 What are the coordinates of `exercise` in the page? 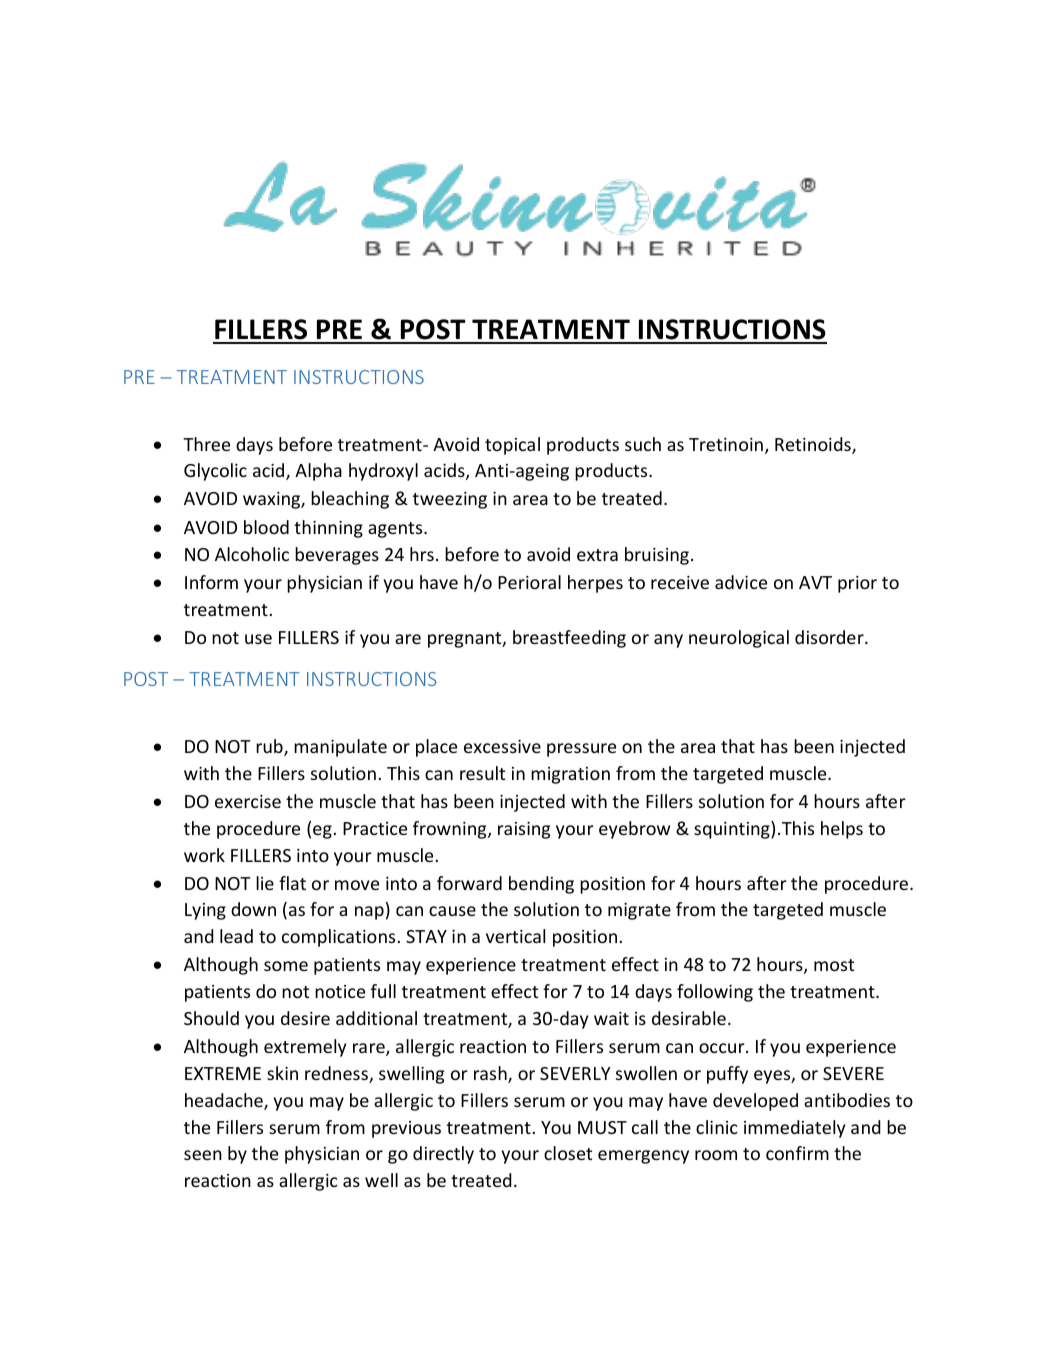 It's located at (248, 801).
